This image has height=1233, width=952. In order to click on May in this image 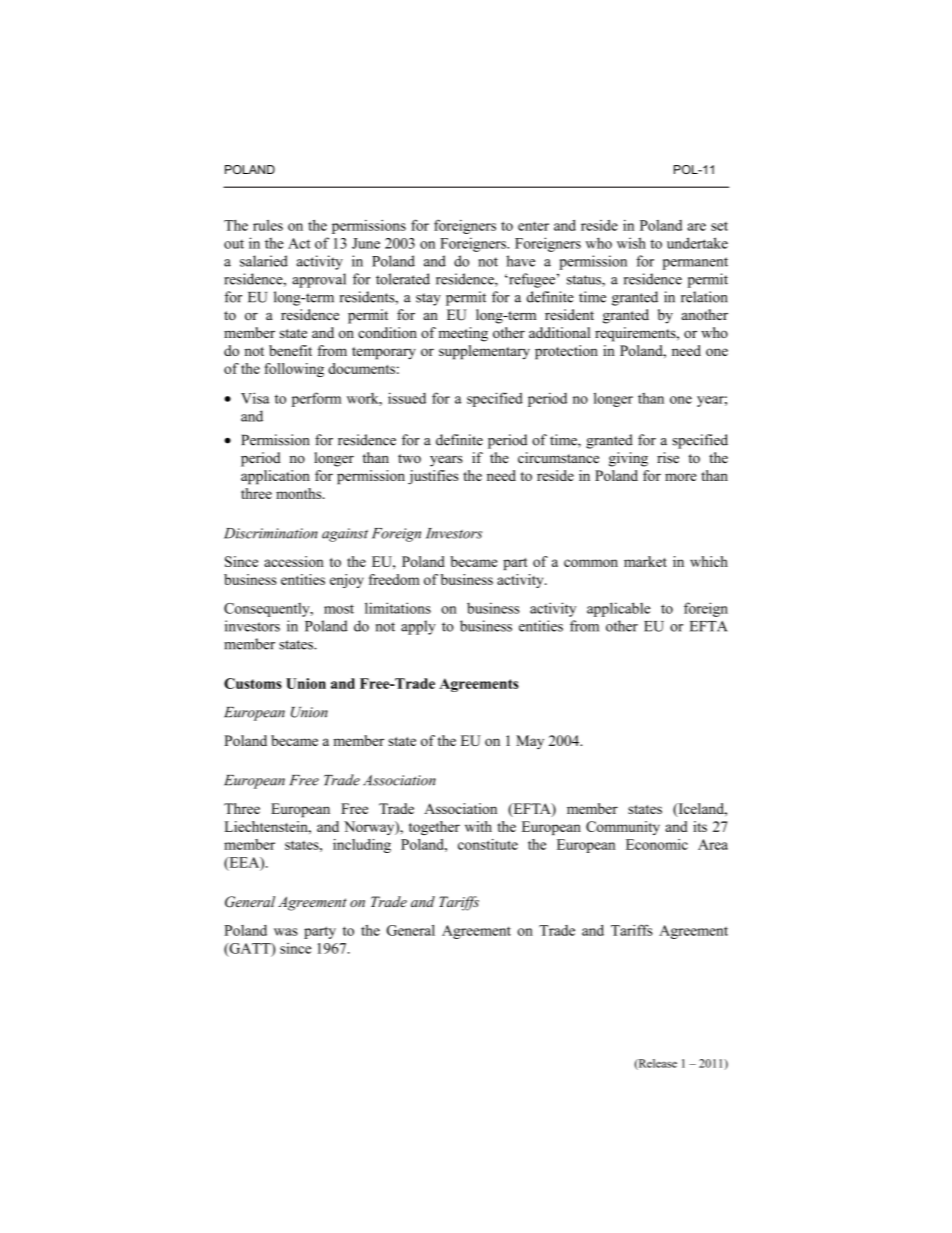, I will do `click(530, 742)`.
